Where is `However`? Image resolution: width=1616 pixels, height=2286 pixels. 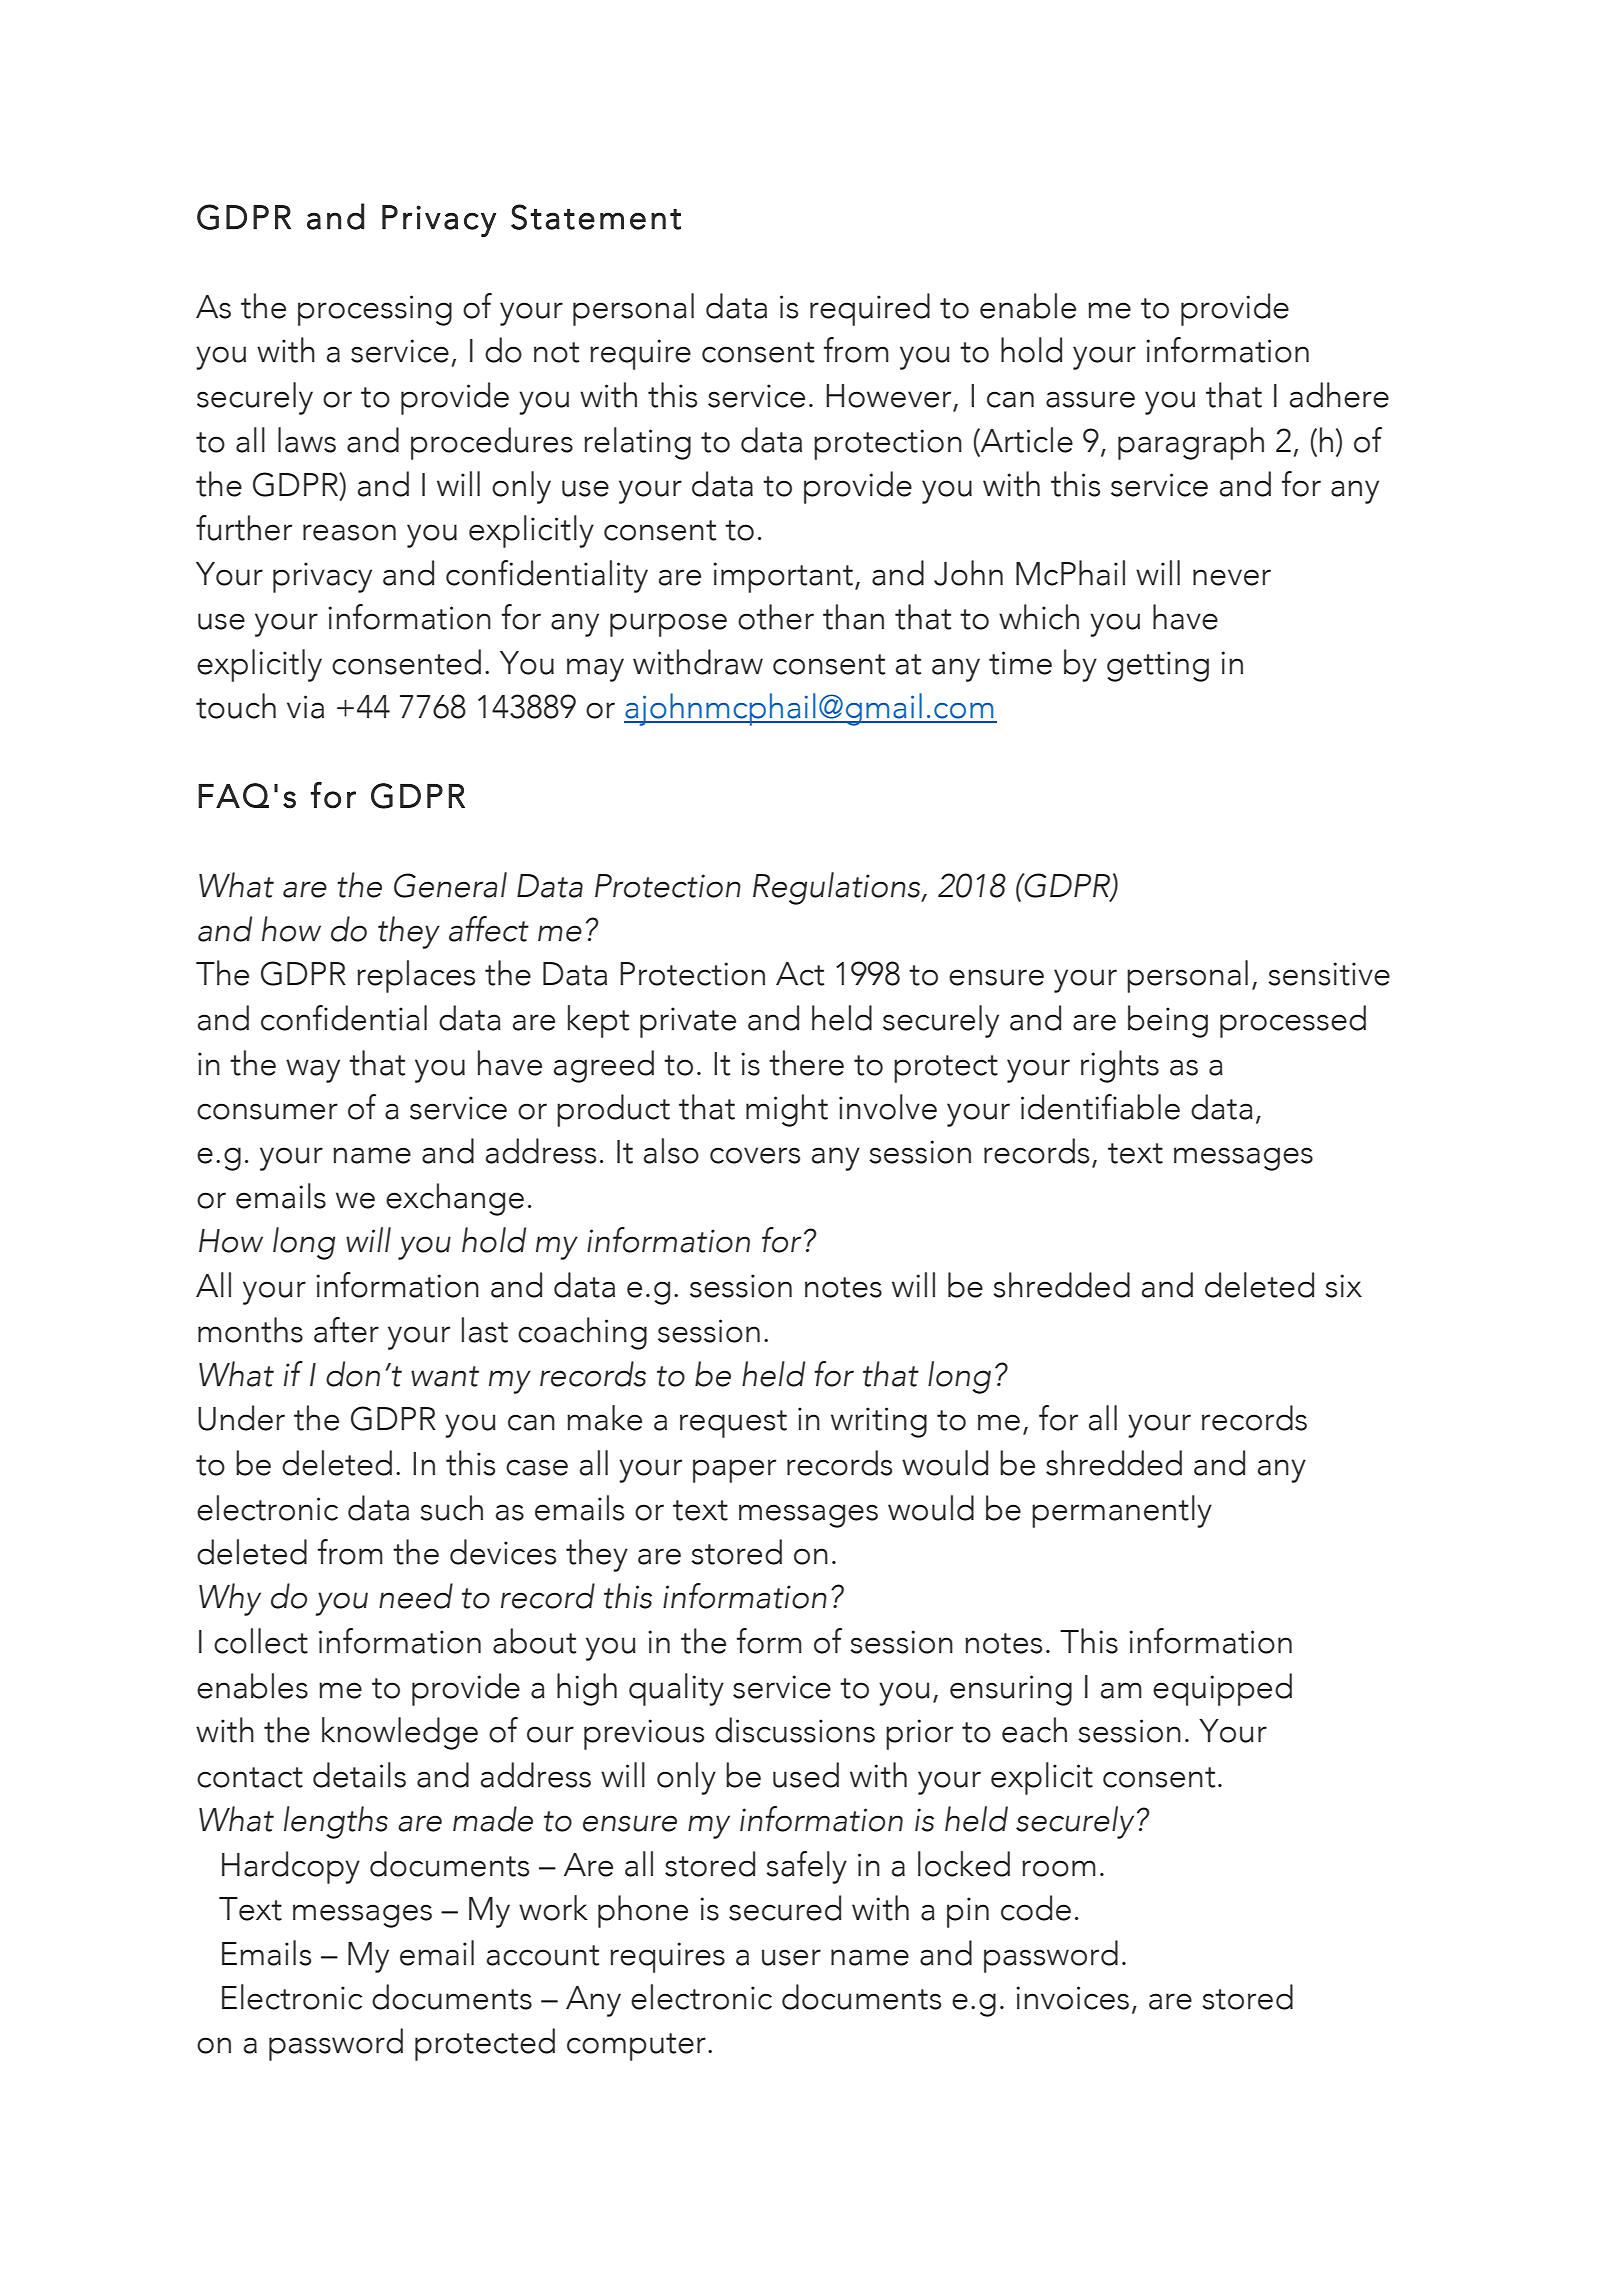 However is located at coordinates (888, 396).
